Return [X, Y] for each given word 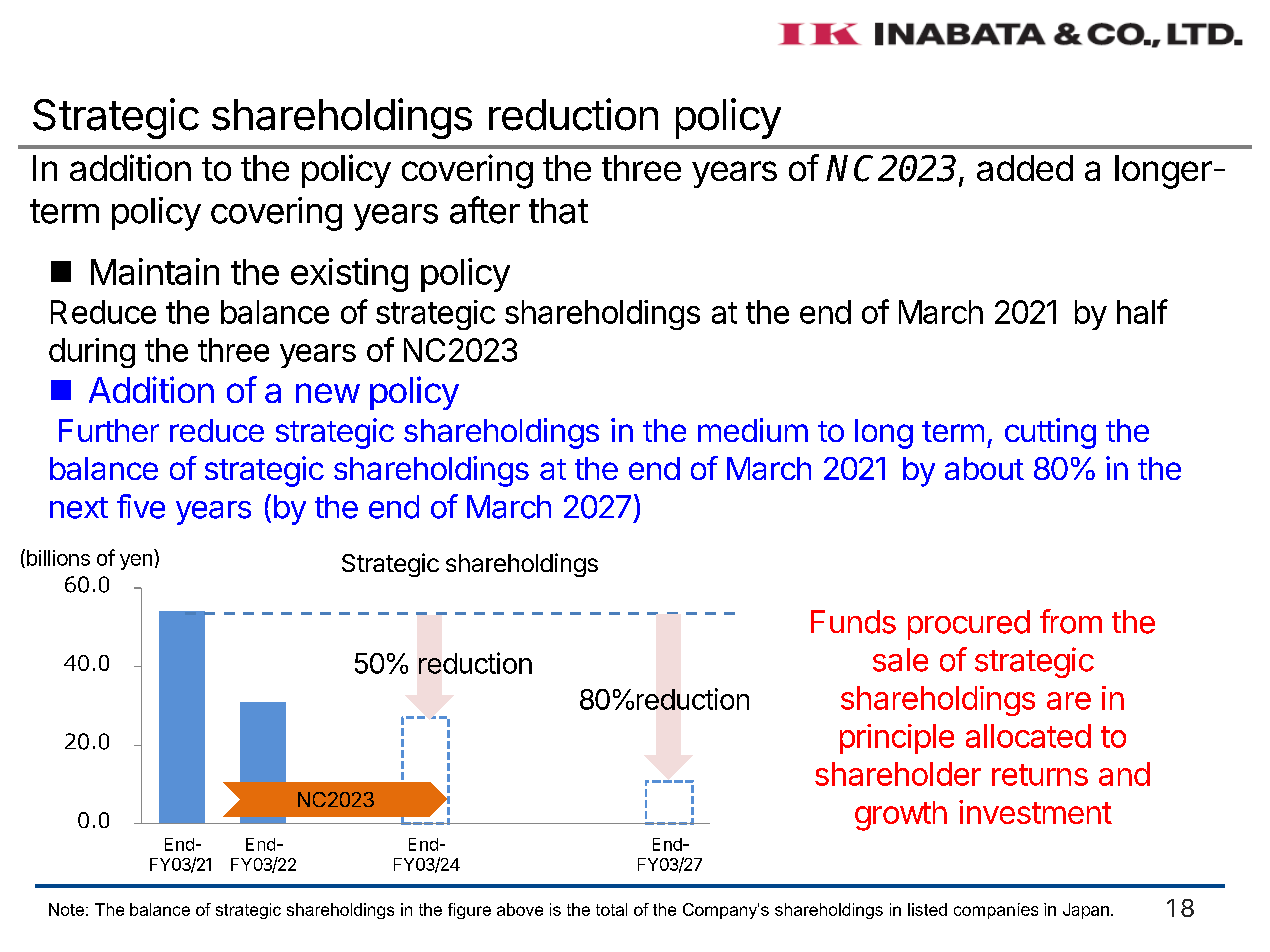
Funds [853, 622]
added [1025, 168]
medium [753, 430]
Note [66, 909]
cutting [1050, 433]
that [558, 211]
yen [136, 562]
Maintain [155, 271]
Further [109, 430]
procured [969, 625]
